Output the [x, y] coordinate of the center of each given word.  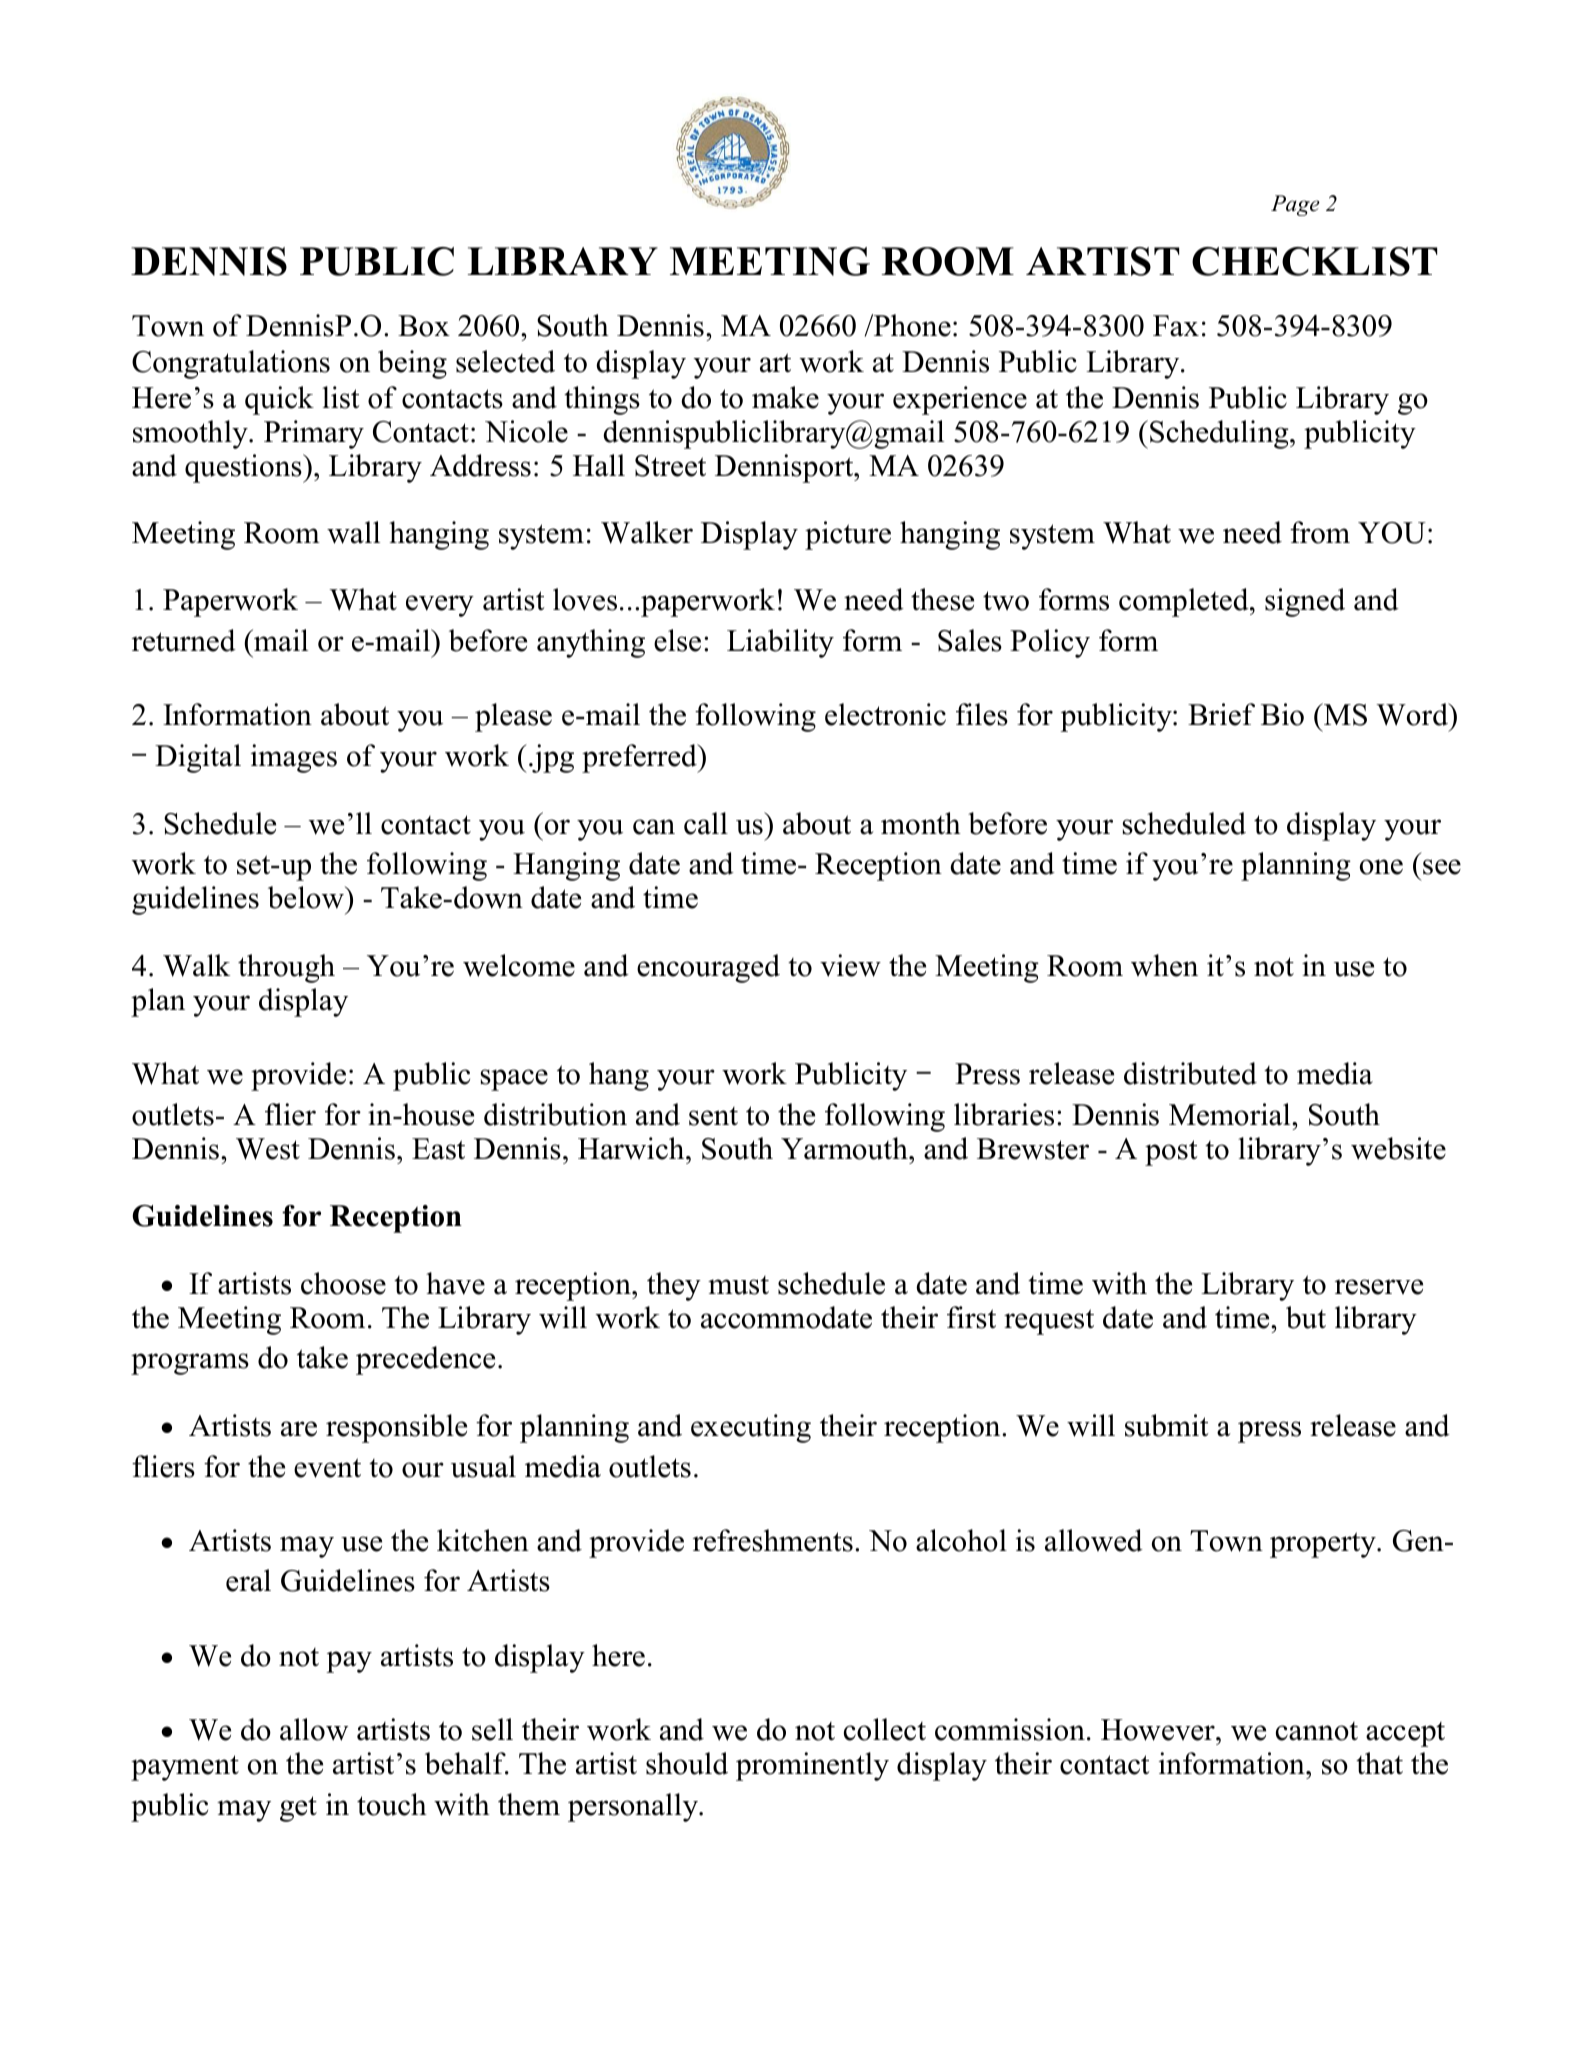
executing [751, 1428]
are [299, 1429]
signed [1305, 602]
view [850, 965]
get [298, 1809]
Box [424, 326]
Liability [780, 643]
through [286, 968]
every [440, 606]
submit [1167, 1425]
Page [1295, 205]
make [785, 397]
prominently [812, 1766]
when [1164, 965]
